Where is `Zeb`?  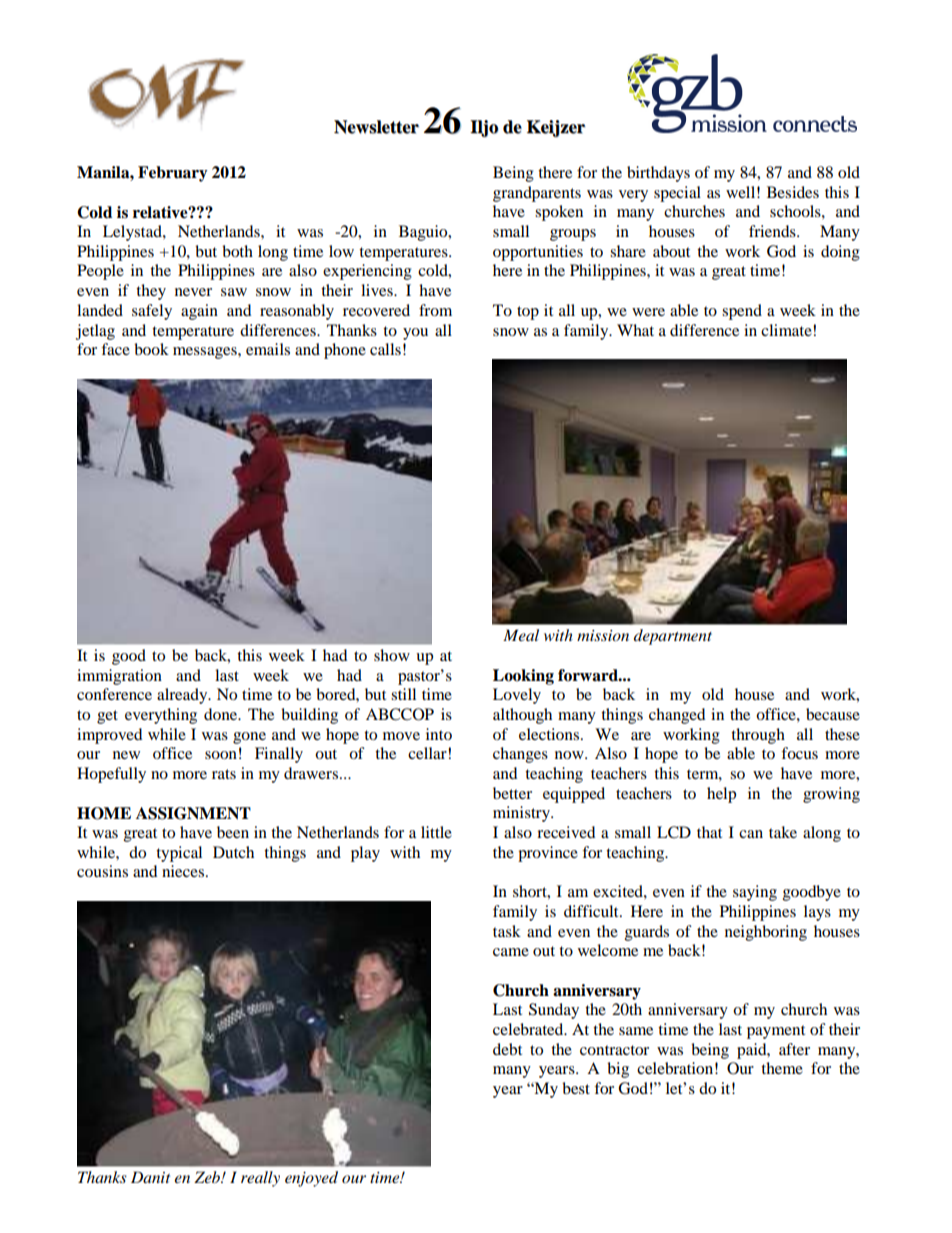 Zeb is located at coordinates (208, 1177).
